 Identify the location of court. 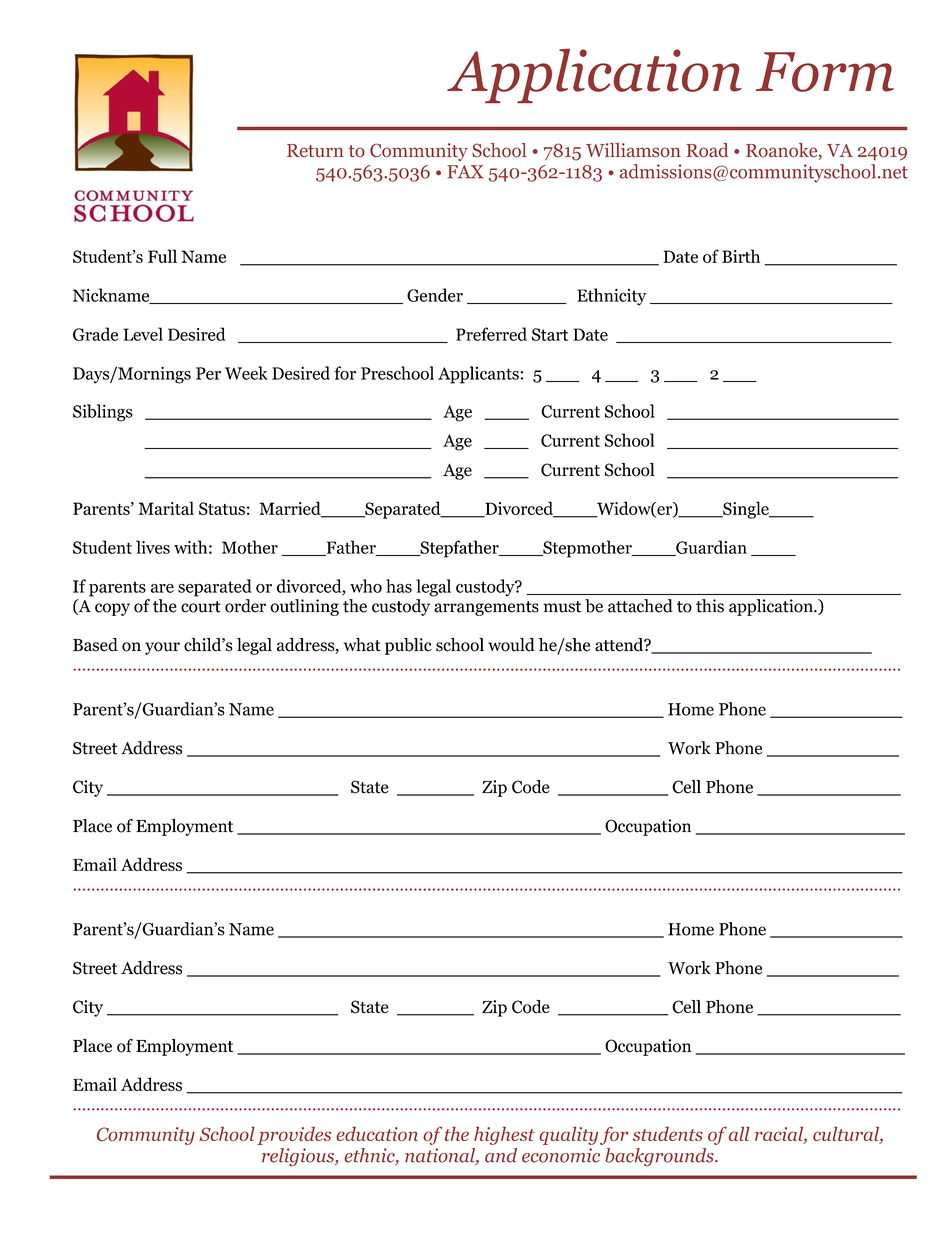
(201, 607).
